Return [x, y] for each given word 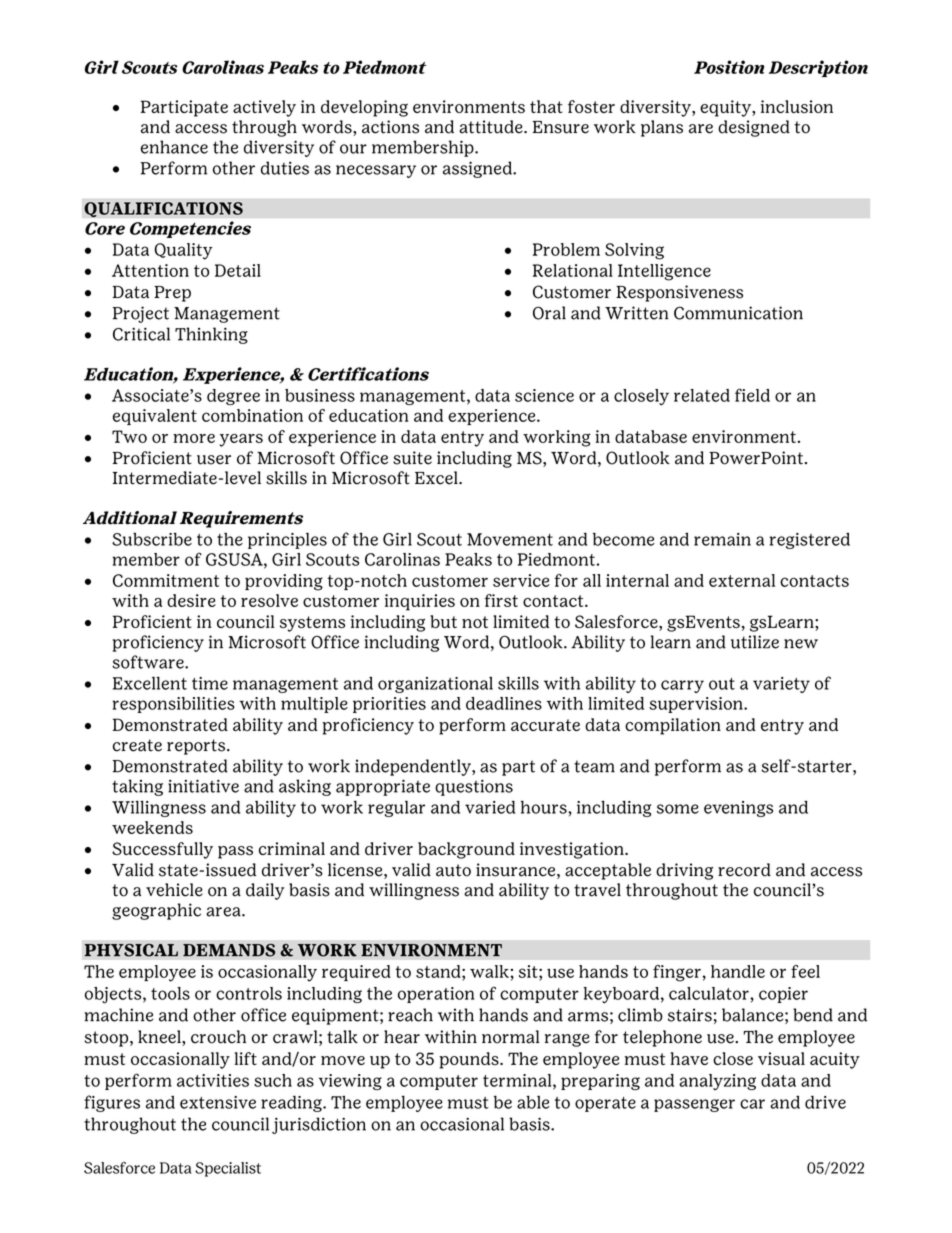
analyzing [717, 1082]
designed [754, 128]
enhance [174, 147]
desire [191, 600]
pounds [470, 1060]
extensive [218, 1102]
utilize [755, 642]
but [443, 622]
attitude [492, 127]
